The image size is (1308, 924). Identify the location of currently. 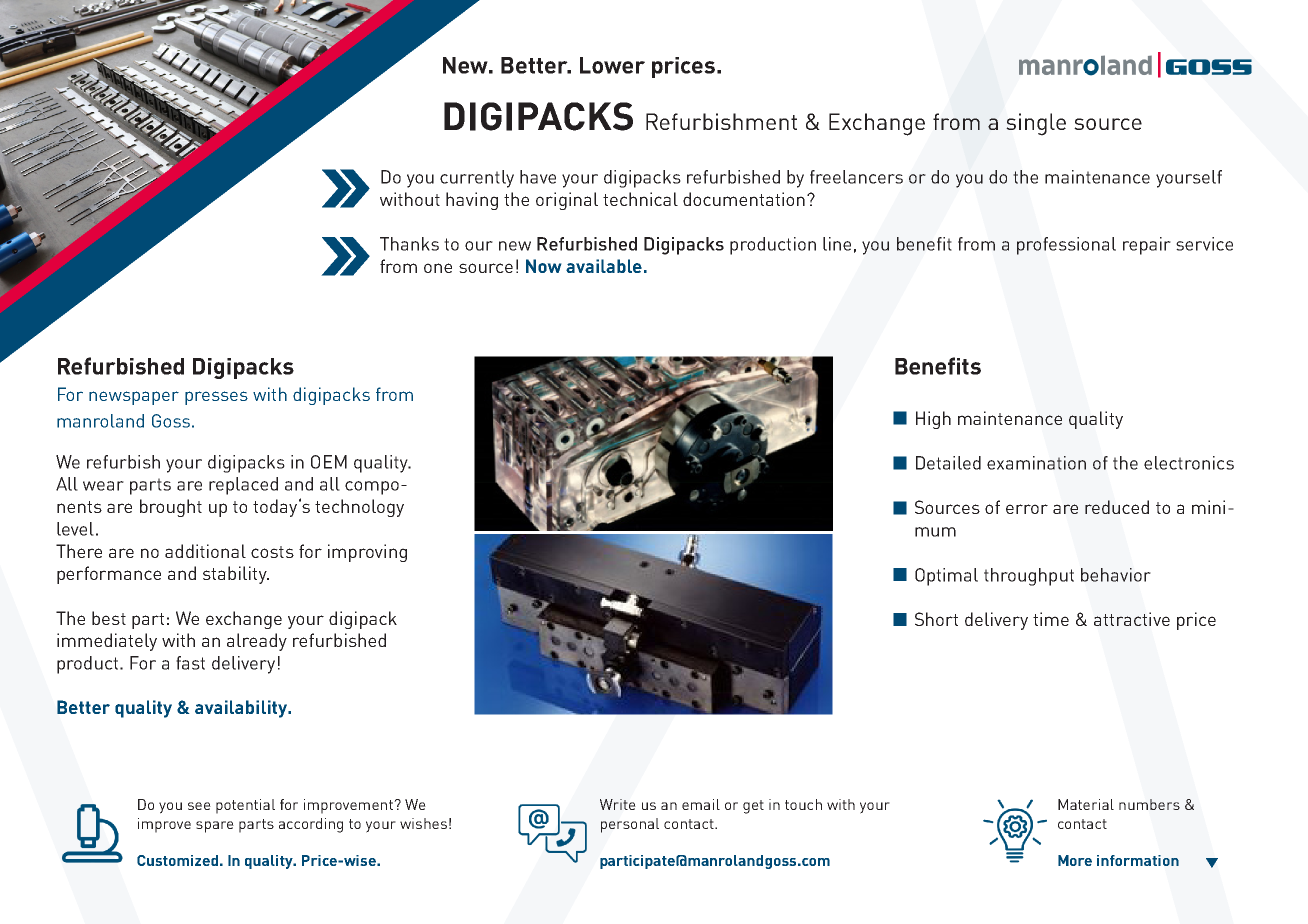
(477, 179).
